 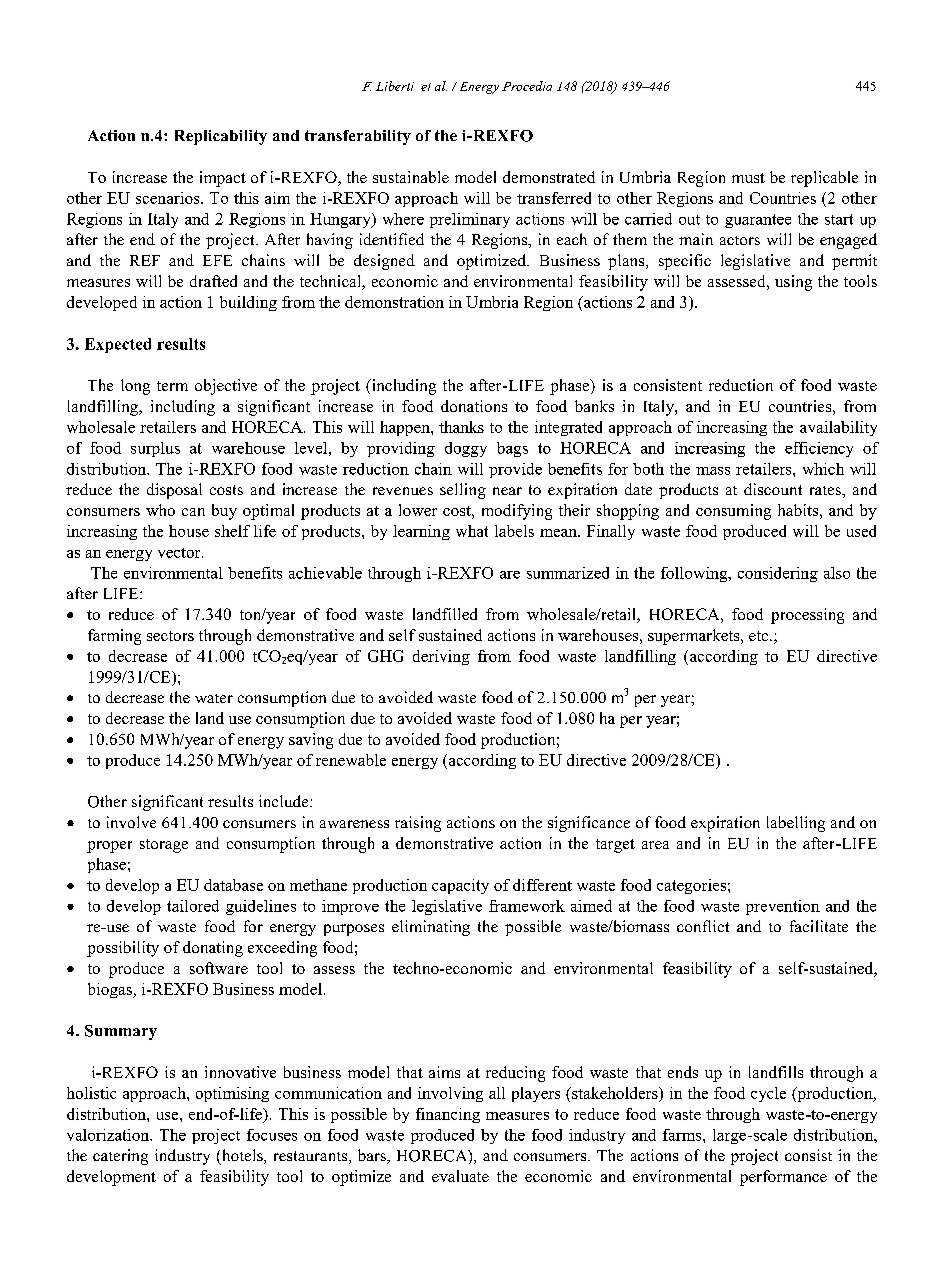 What do you see at coordinates (783, 1178) in the document?
I see `performance` at bounding box center [783, 1178].
